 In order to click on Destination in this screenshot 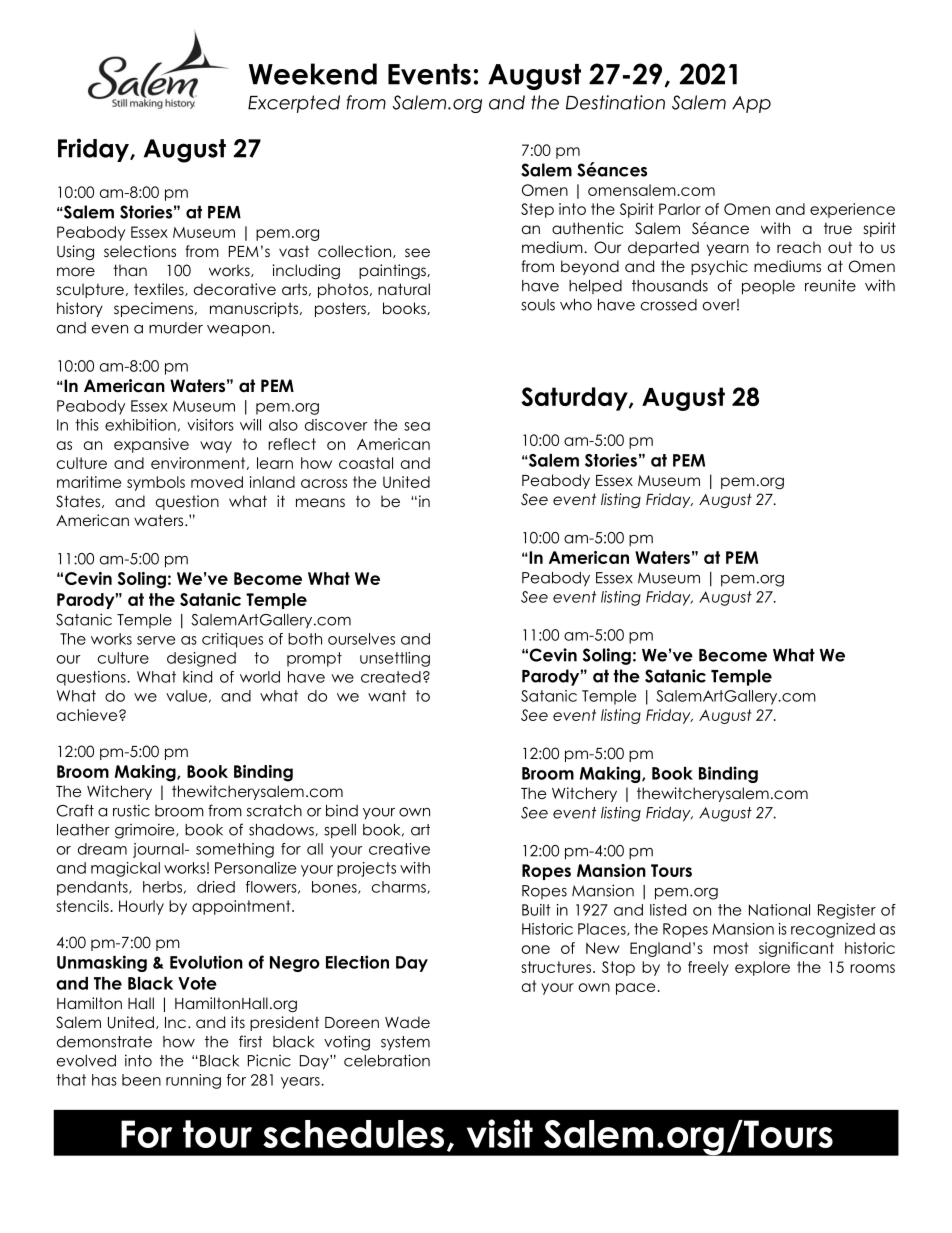, I will do `click(615, 102)`.
